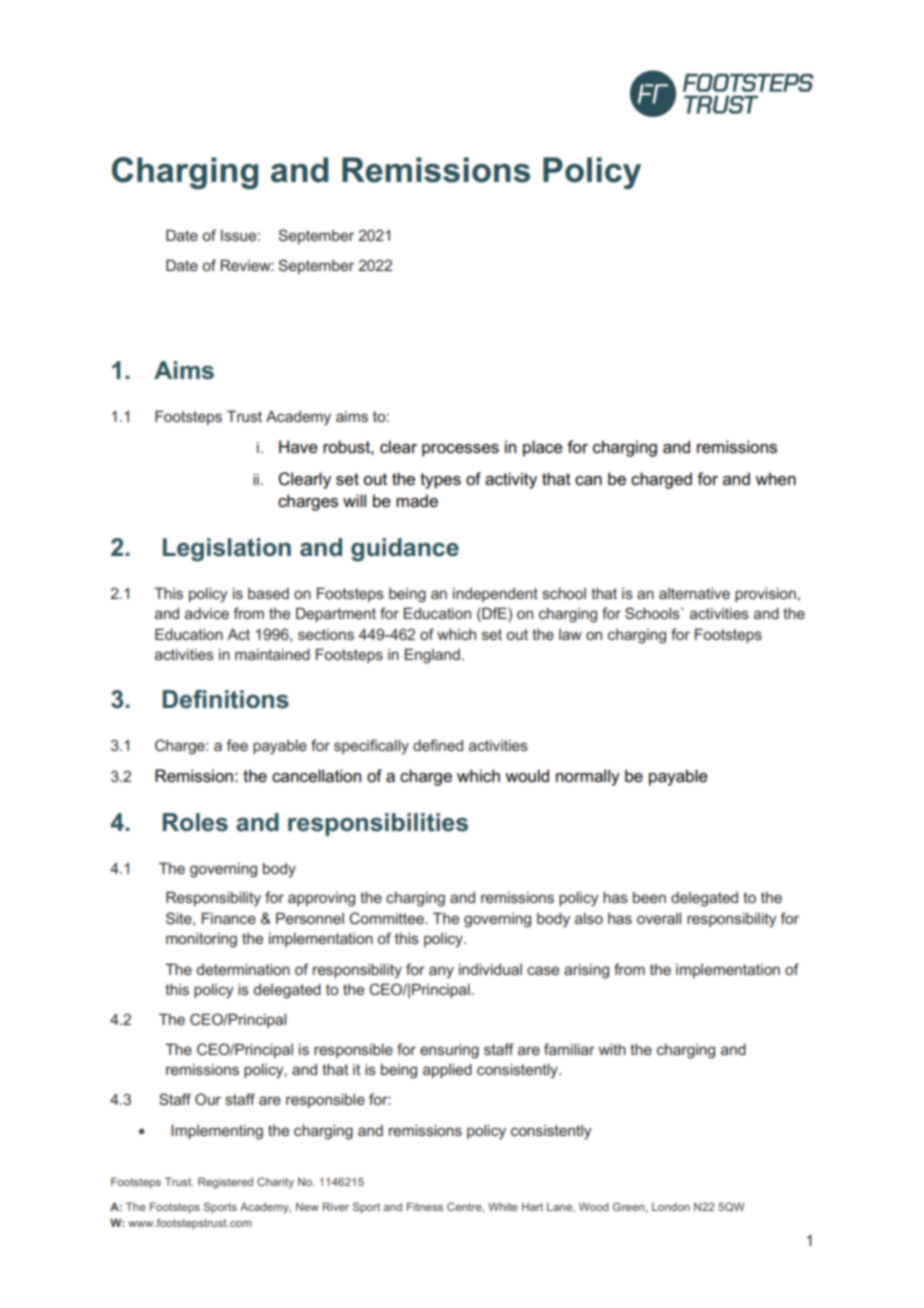 The height and width of the screenshot is (1308, 924). I want to click on been, so click(649, 897).
